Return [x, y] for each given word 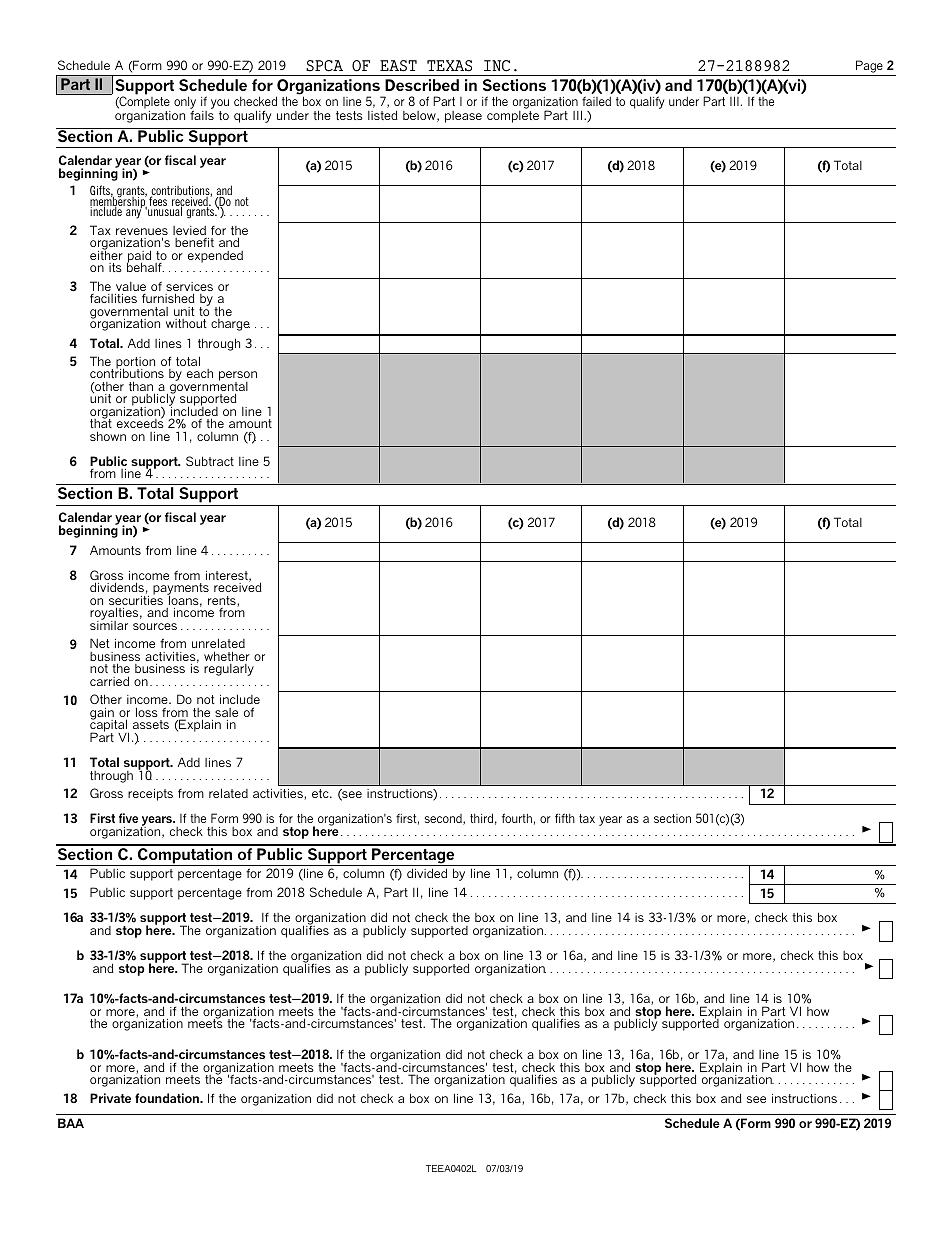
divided [427, 873]
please [463, 117]
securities [136, 600]
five [128, 818]
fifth [565, 818]
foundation [168, 1098]
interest [228, 576]
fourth [517, 818]
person [238, 377]
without [186, 323]
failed [596, 101]
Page [869, 66]
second [444, 819]
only [185, 104]
